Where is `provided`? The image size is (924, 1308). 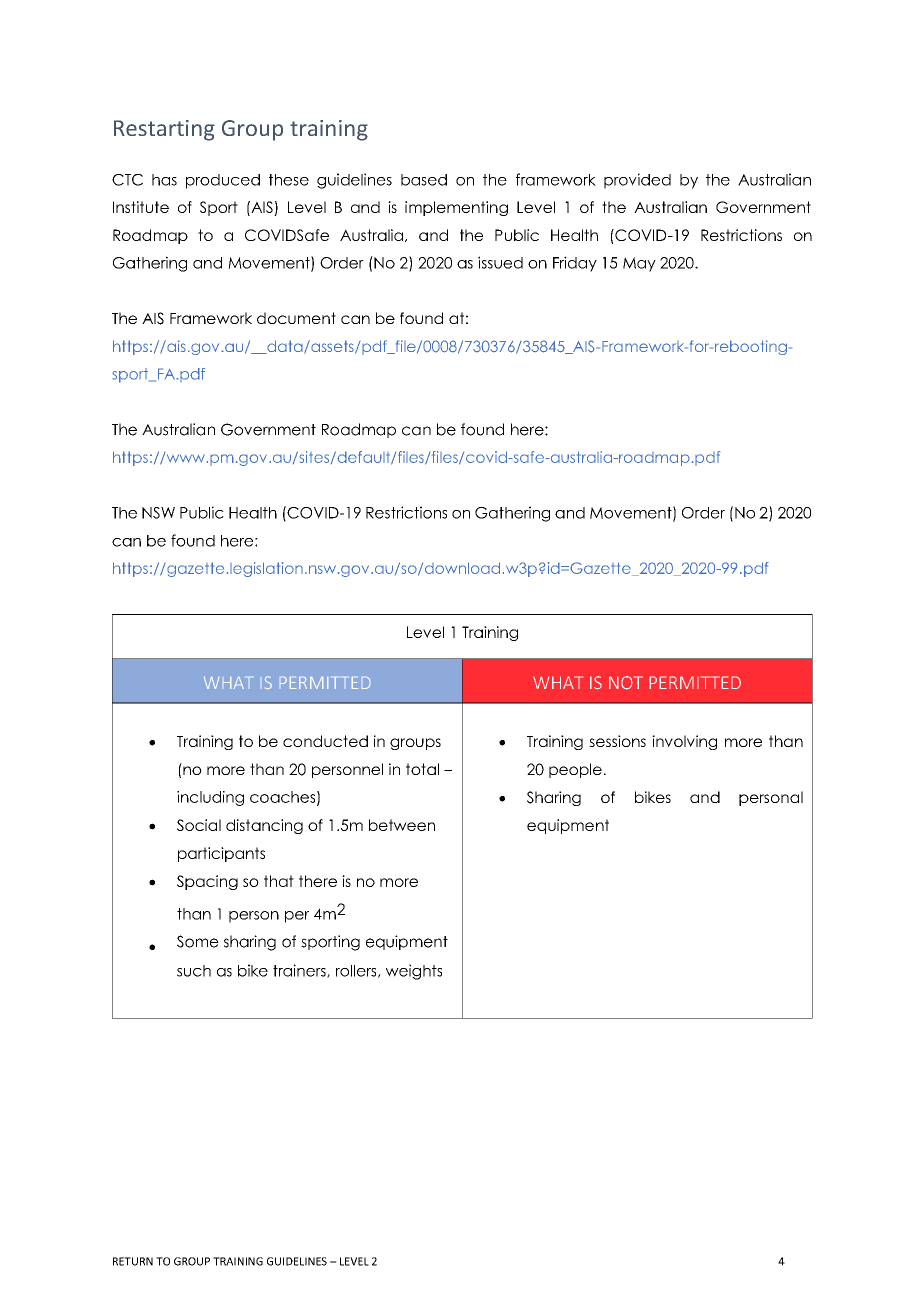 provided is located at coordinates (637, 181).
